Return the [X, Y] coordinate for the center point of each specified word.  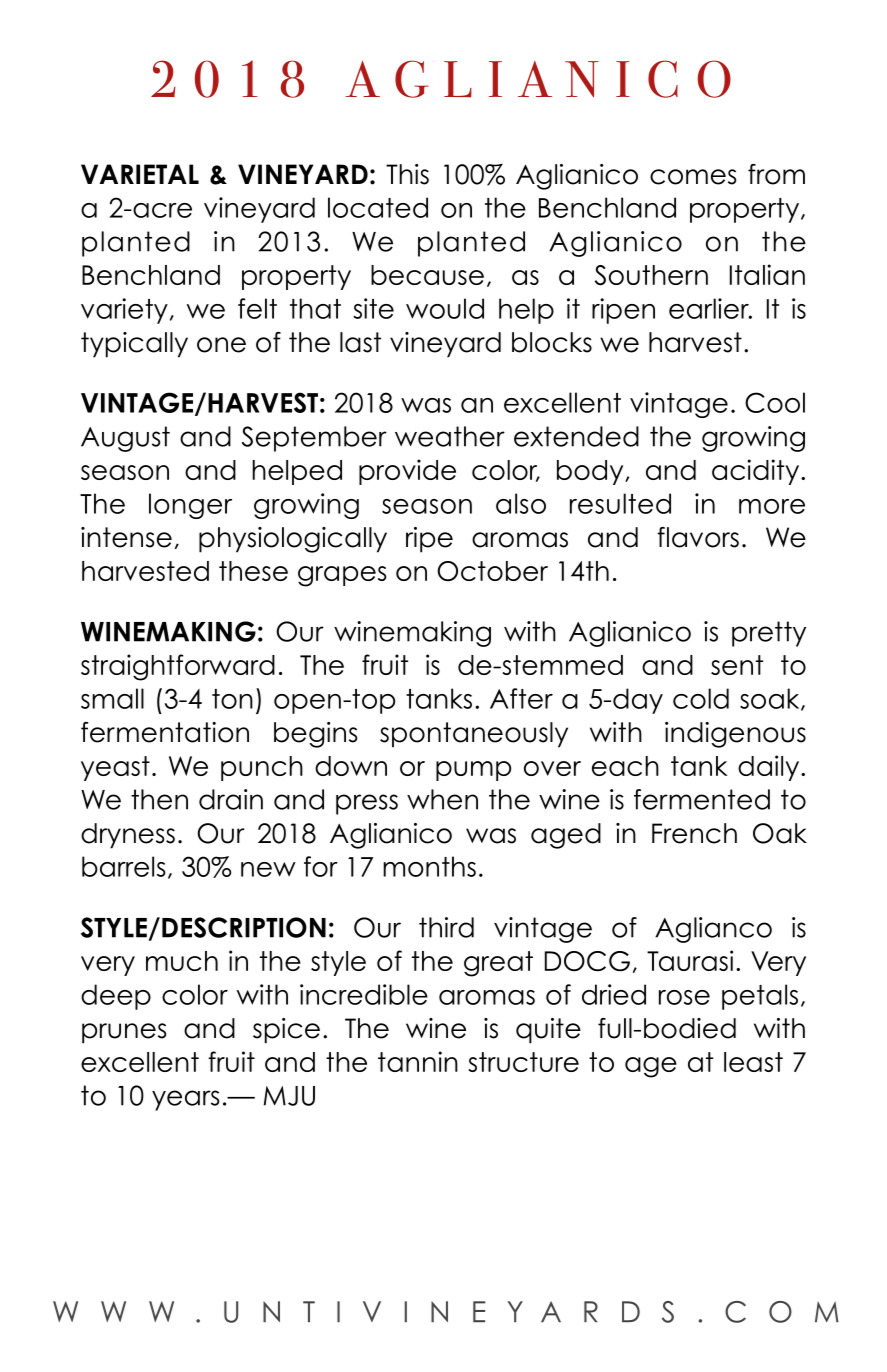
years [186, 1100]
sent [737, 665]
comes [693, 177]
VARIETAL [140, 174]
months [429, 866]
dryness [128, 836]
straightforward [178, 667]
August [125, 439]
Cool [775, 402]
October [492, 571]
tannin [418, 1061]
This [407, 174]
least [753, 1062]
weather [450, 436]
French [694, 833]
